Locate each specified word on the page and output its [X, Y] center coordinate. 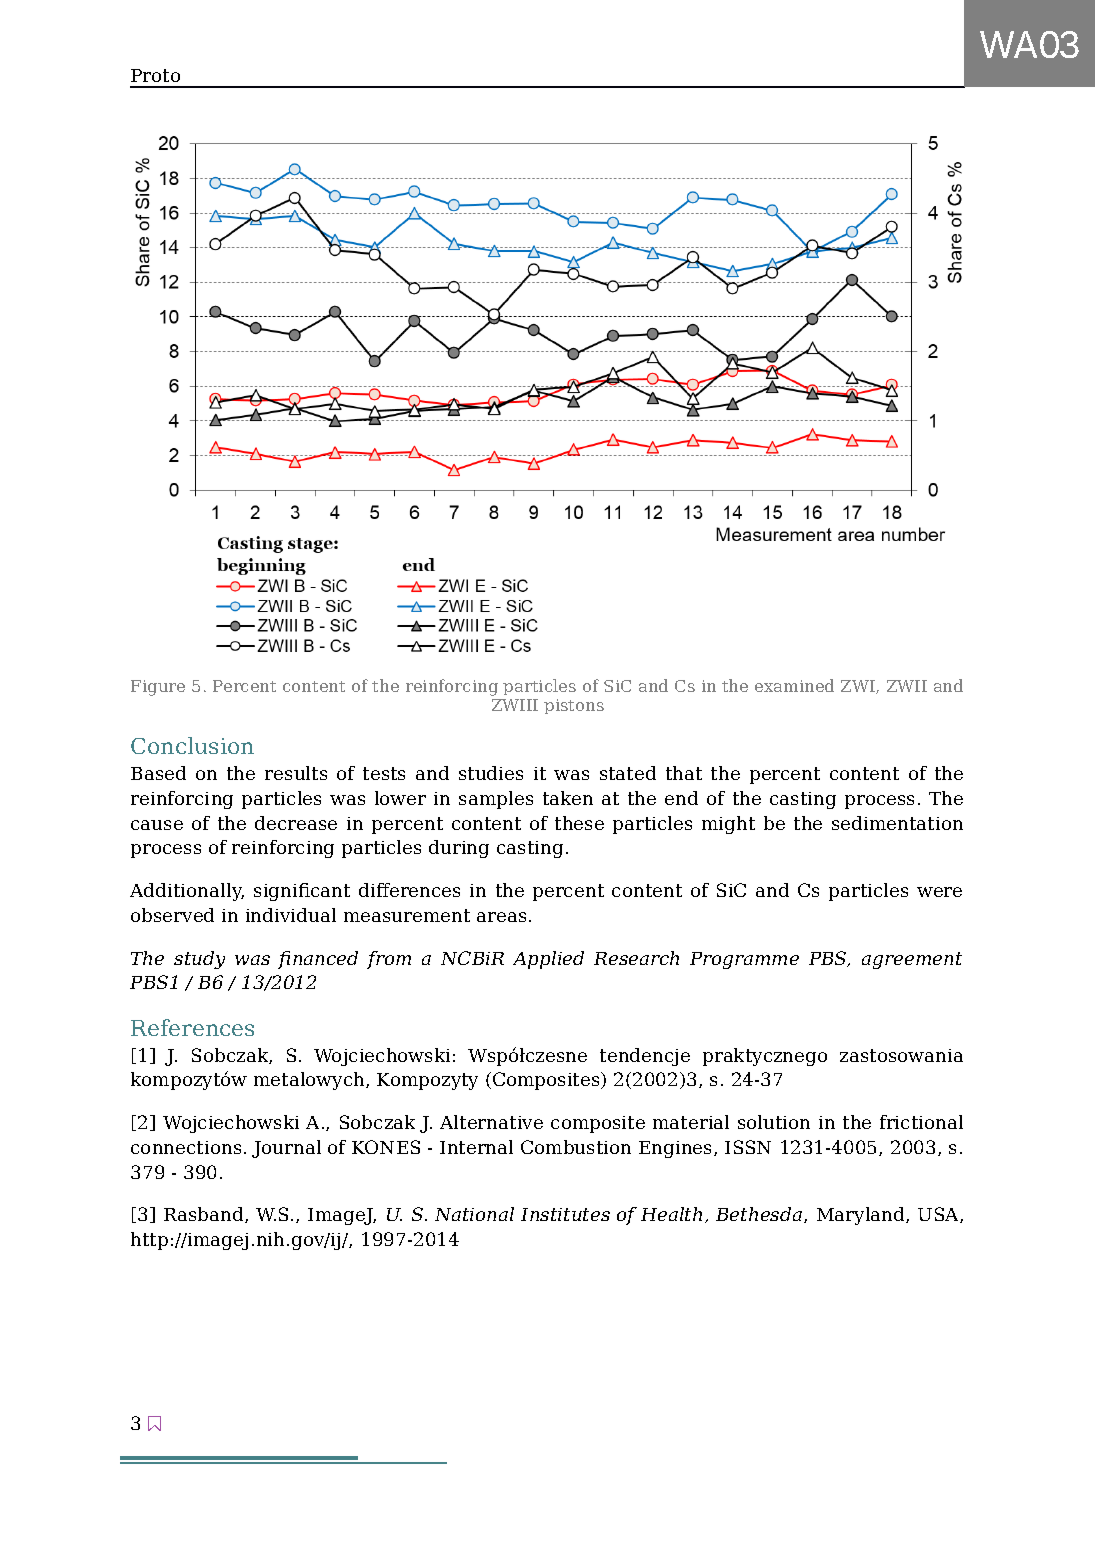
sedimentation [897, 823]
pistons [574, 706]
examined [794, 685]
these [579, 823]
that [684, 773]
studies [491, 773]
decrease [296, 823]
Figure [158, 688]
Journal [286, 1149]
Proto [155, 75]
